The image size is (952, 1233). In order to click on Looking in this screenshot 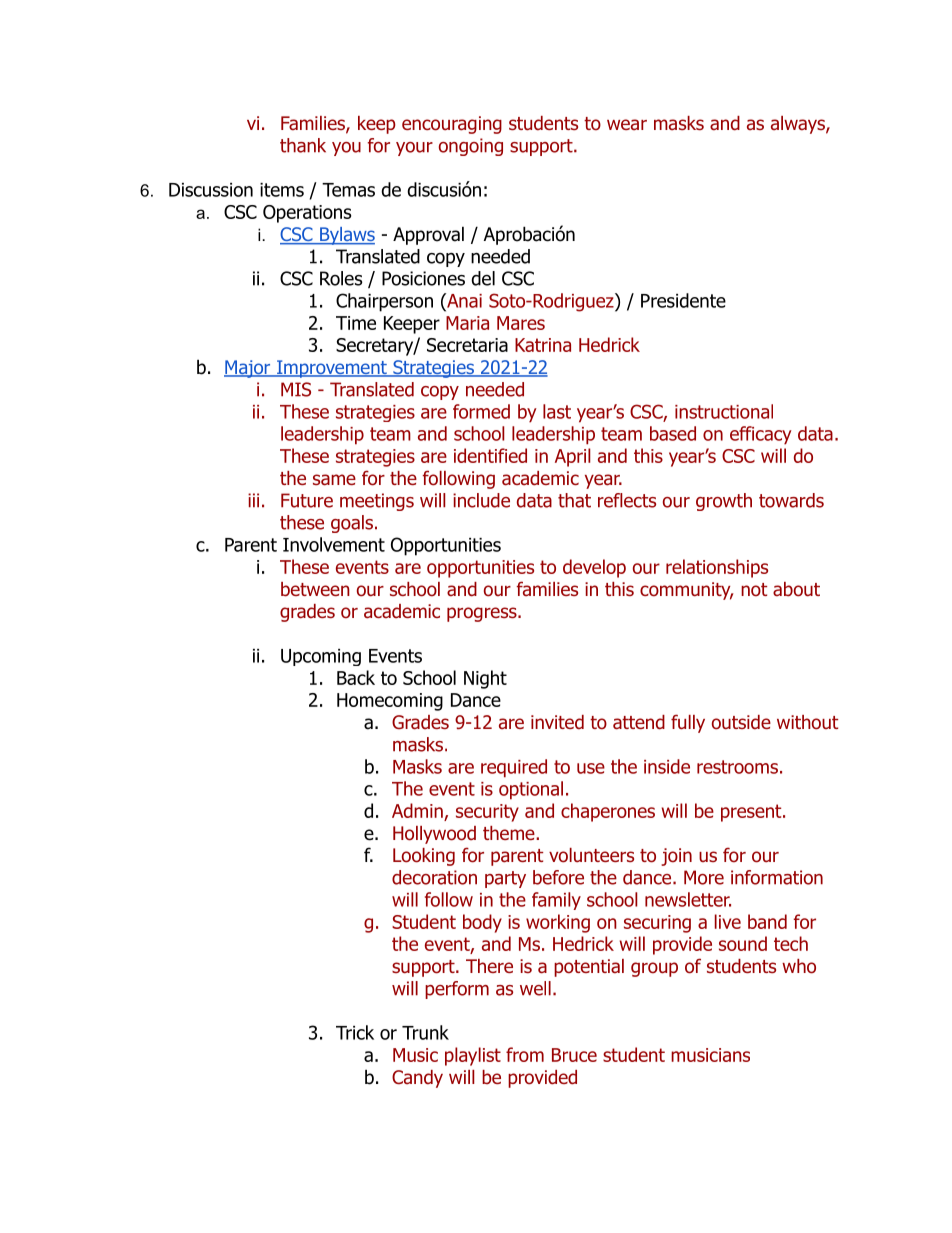, I will do `click(424, 857)`.
